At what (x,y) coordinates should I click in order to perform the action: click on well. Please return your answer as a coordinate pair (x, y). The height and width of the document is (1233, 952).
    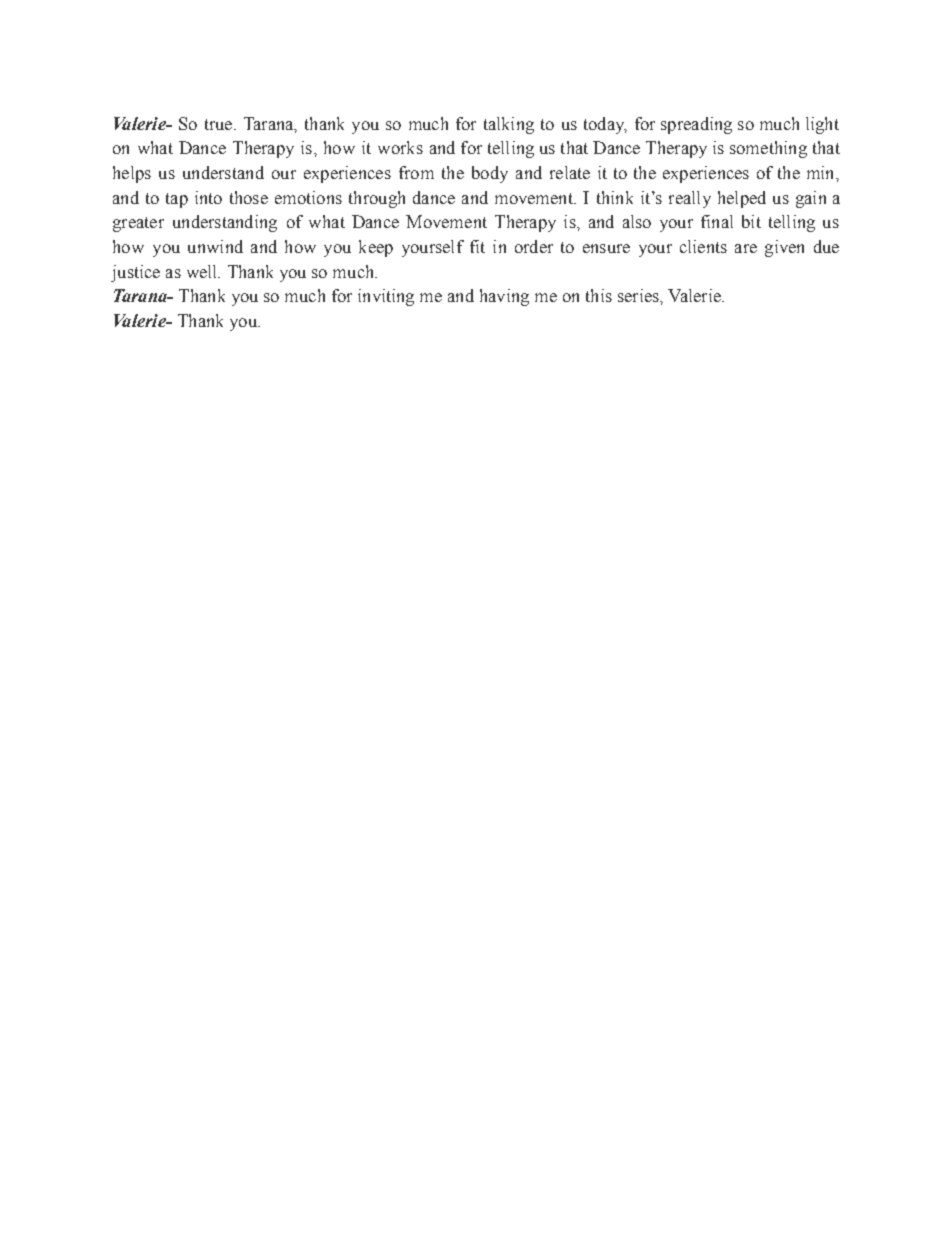
    Looking at the image, I should click on (203, 271).
